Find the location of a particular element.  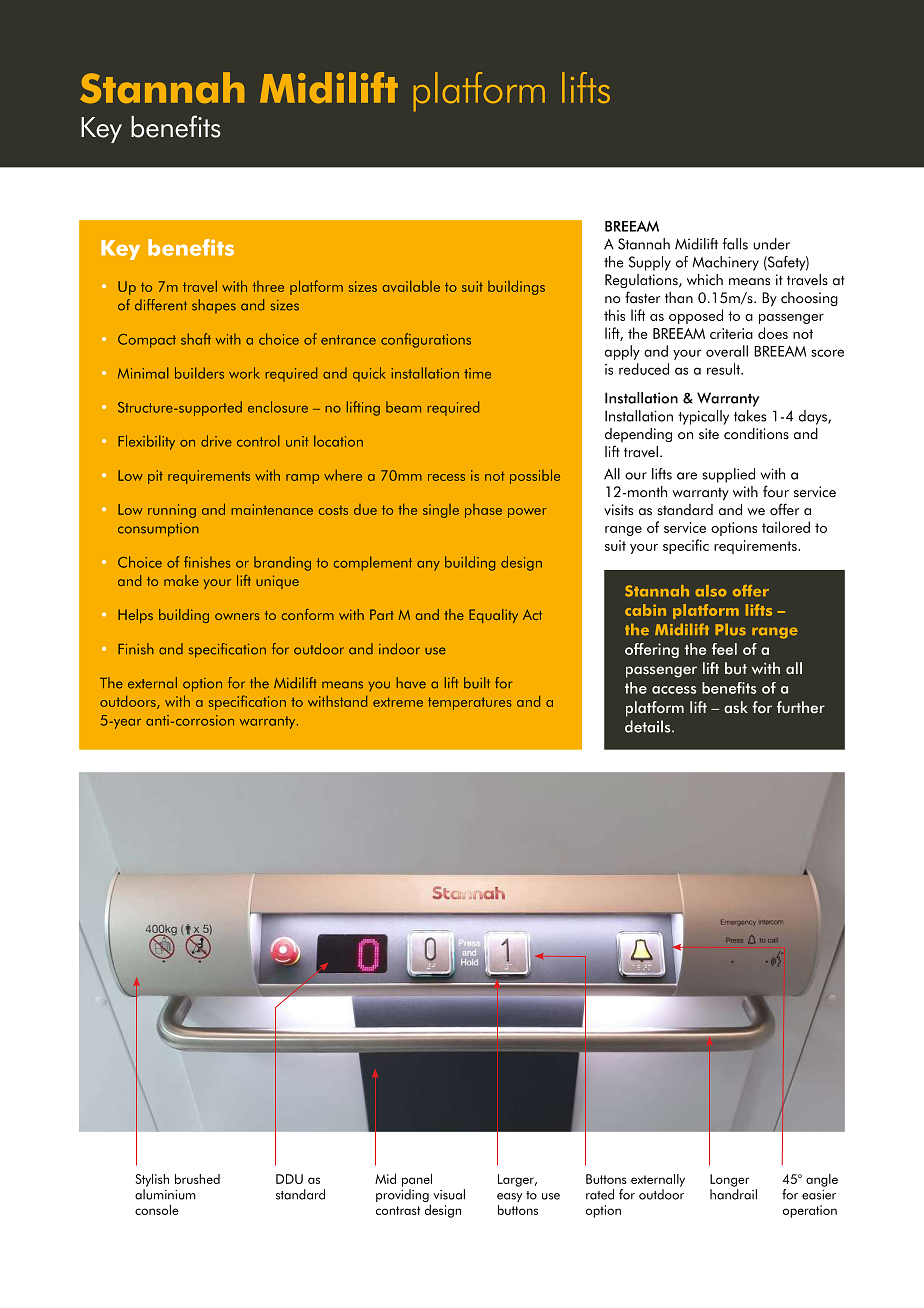

ask is located at coordinates (736, 707).
